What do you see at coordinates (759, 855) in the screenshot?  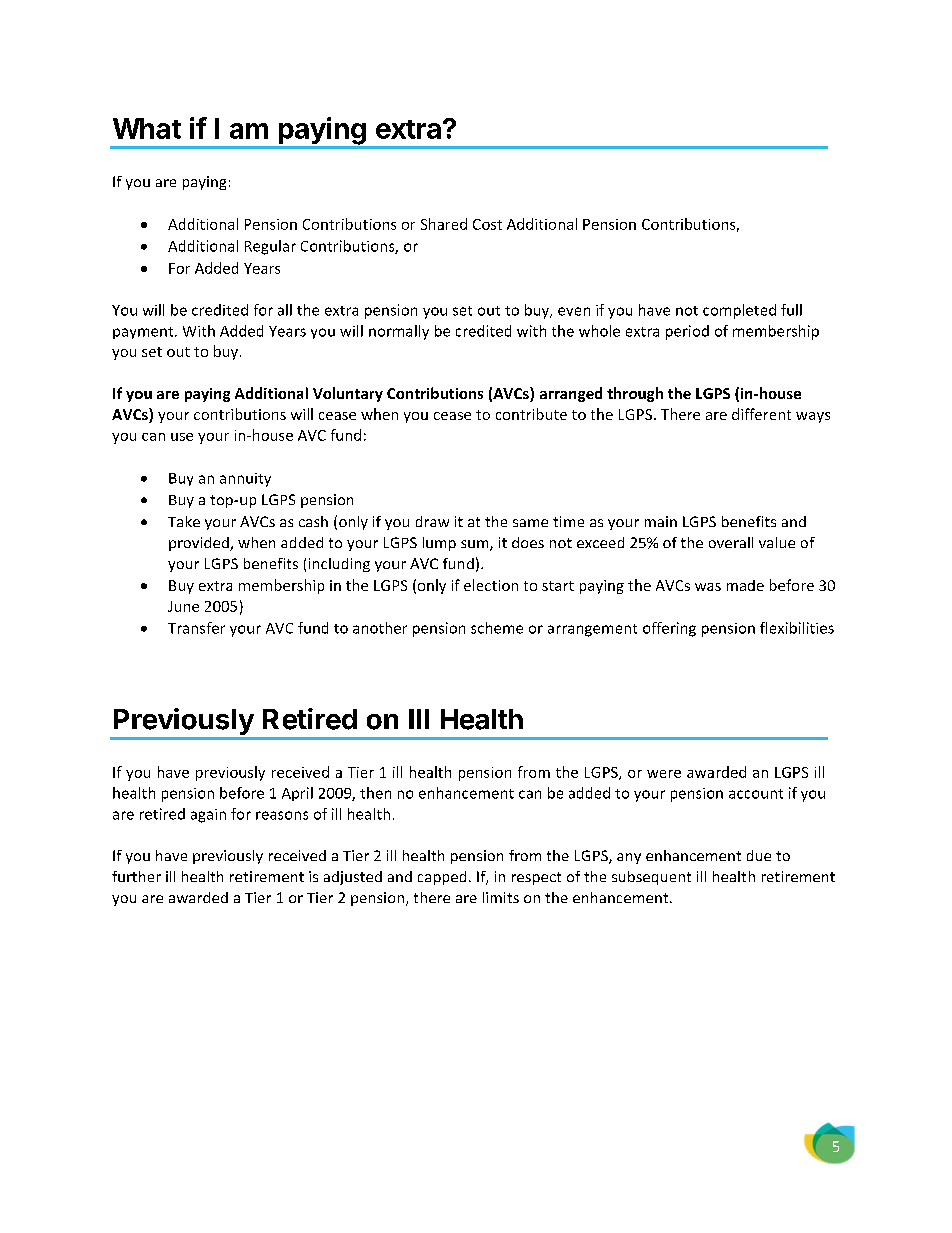 I see `due` at bounding box center [759, 855].
